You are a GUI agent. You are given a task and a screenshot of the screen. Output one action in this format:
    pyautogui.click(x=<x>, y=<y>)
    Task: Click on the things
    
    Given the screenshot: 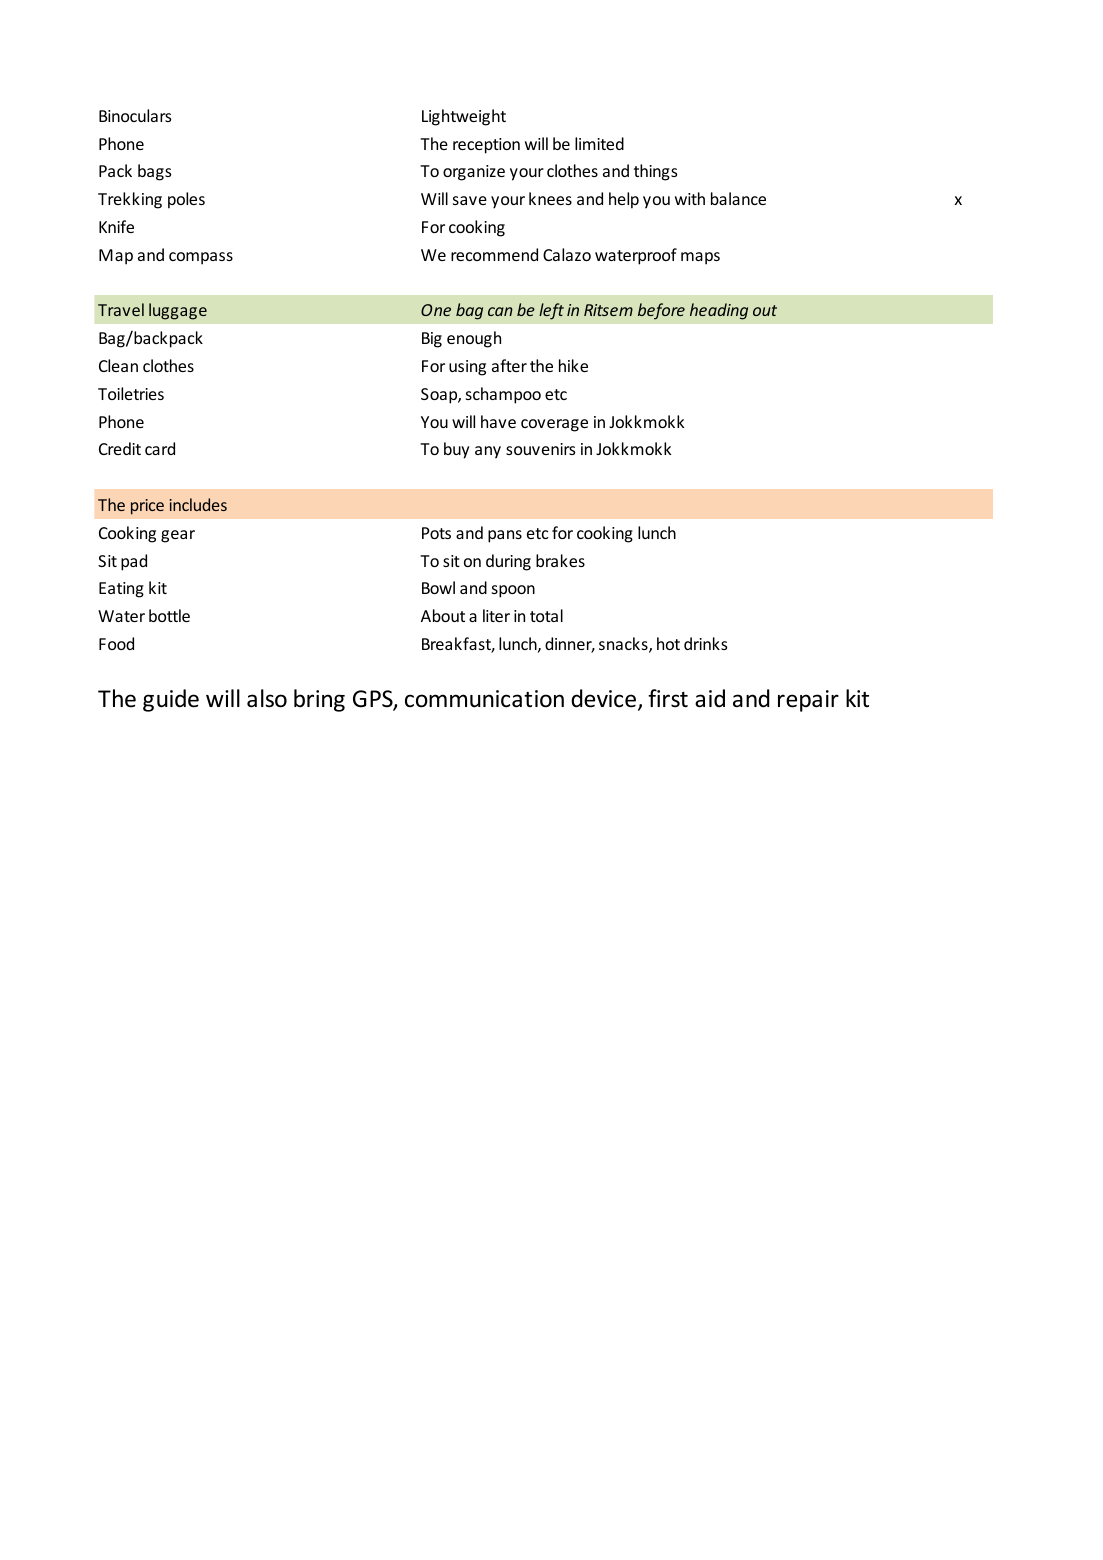 What is the action you would take?
    pyautogui.click(x=655, y=172)
